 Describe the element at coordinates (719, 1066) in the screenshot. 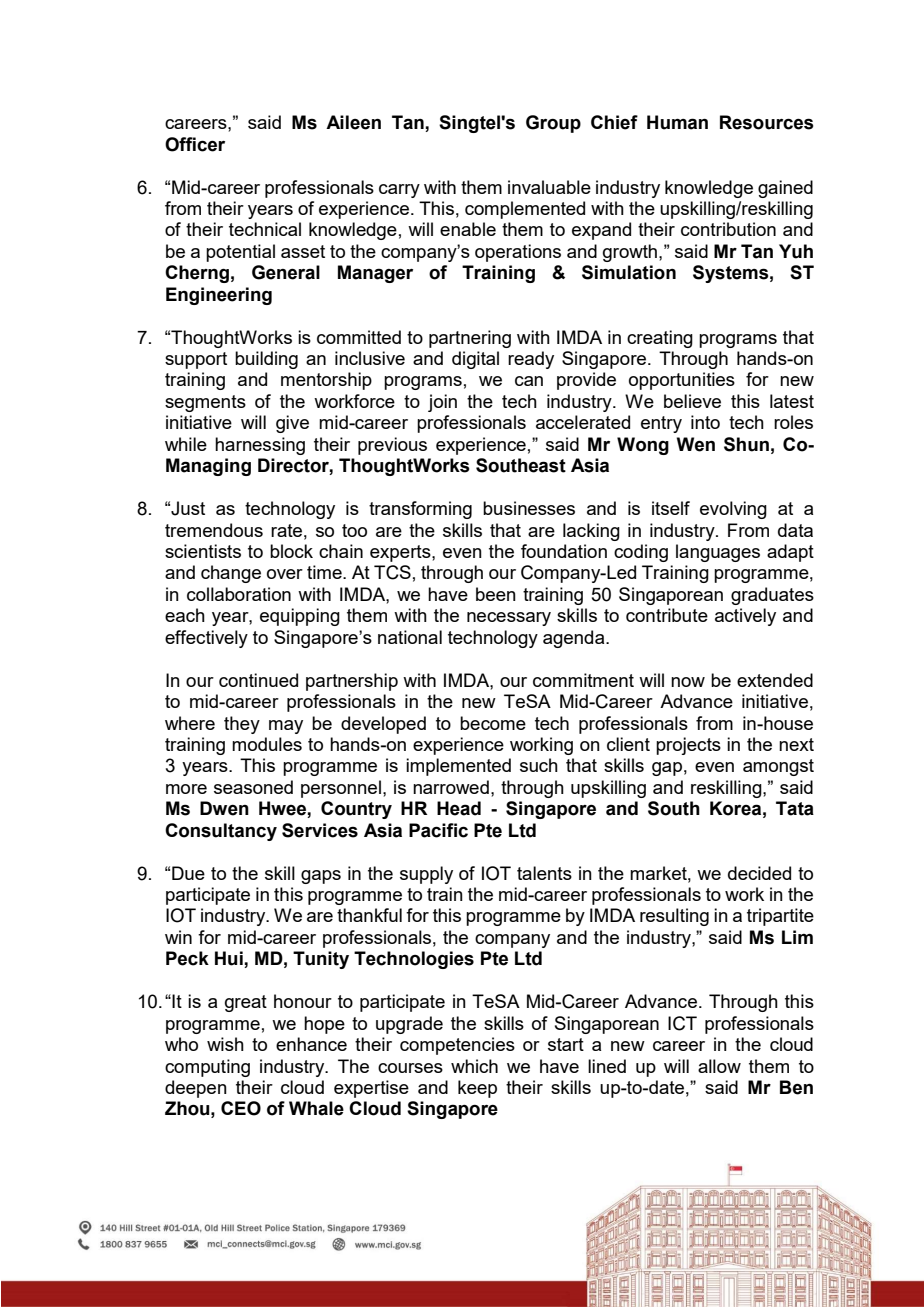

I see `allow` at that location.
